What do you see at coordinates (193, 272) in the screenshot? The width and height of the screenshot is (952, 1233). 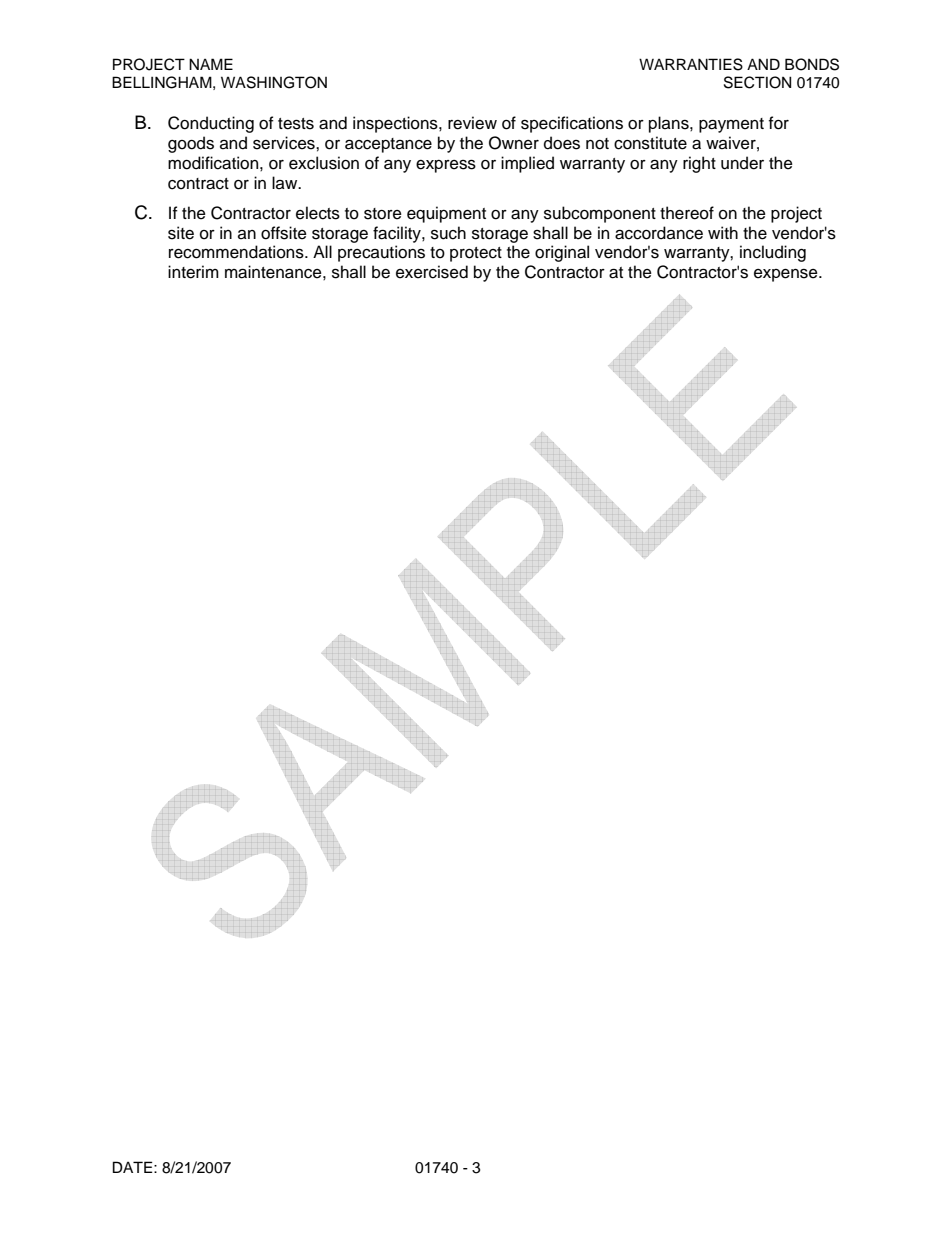 I see `interim` at bounding box center [193, 272].
